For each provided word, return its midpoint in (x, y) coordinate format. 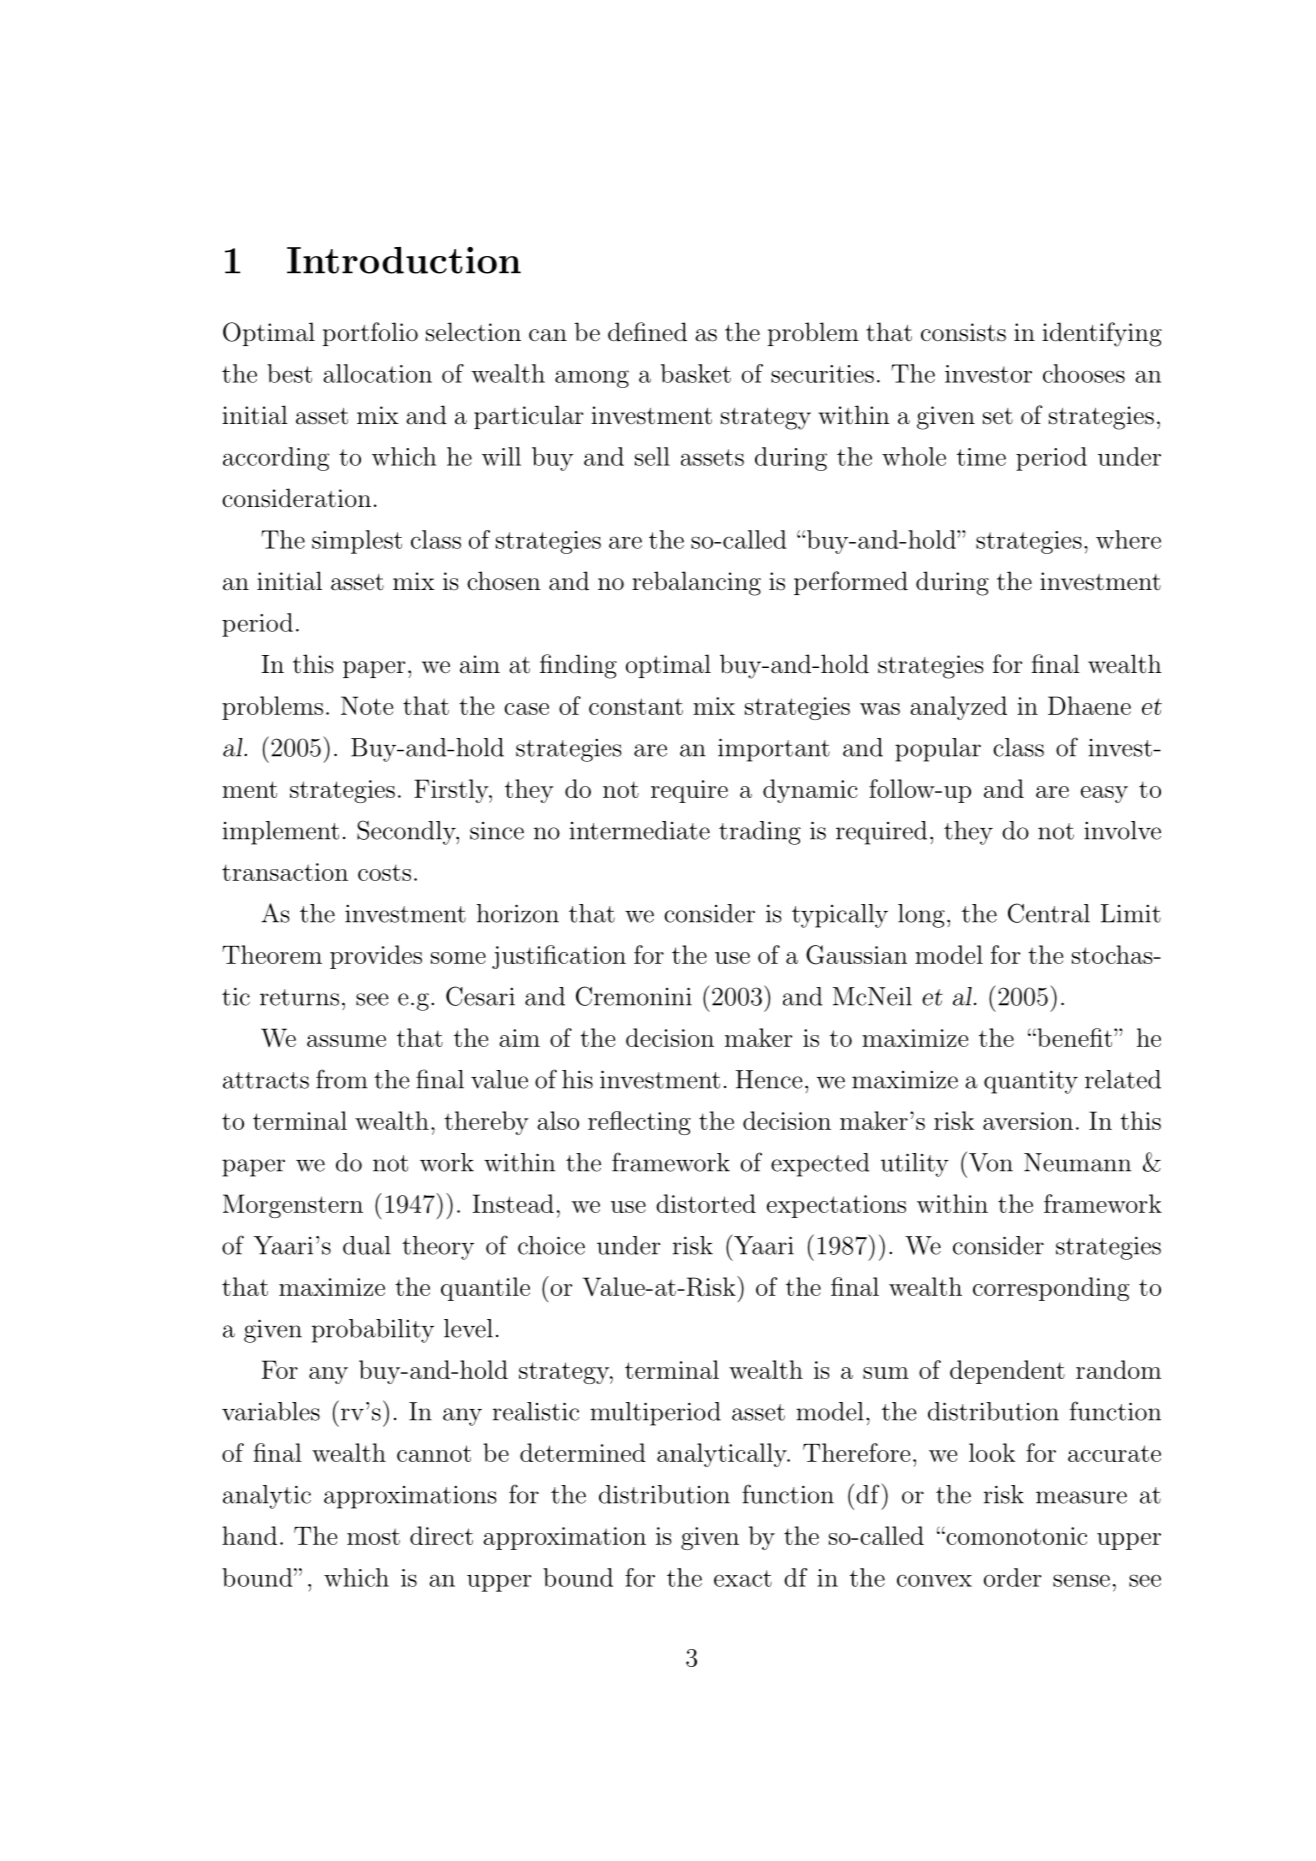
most (373, 1536)
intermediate (639, 830)
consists (963, 332)
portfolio (370, 334)
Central (1049, 913)
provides (376, 957)
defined (647, 332)
